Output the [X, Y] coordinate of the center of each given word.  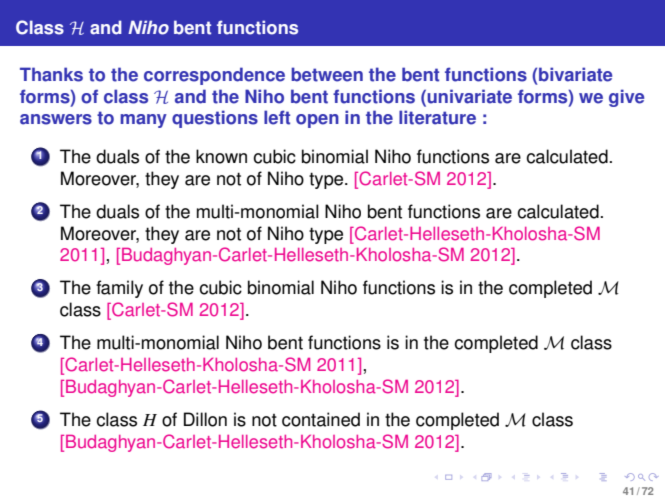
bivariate [575, 74]
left [277, 117]
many [143, 121]
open [317, 121]
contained [321, 419]
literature [437, 117]
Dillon [205, 419]
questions [215, 119]
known [221, 156]
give [626, 98]
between [327, 74]
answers [56, 119]
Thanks [51, 74]
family [119, 289]
